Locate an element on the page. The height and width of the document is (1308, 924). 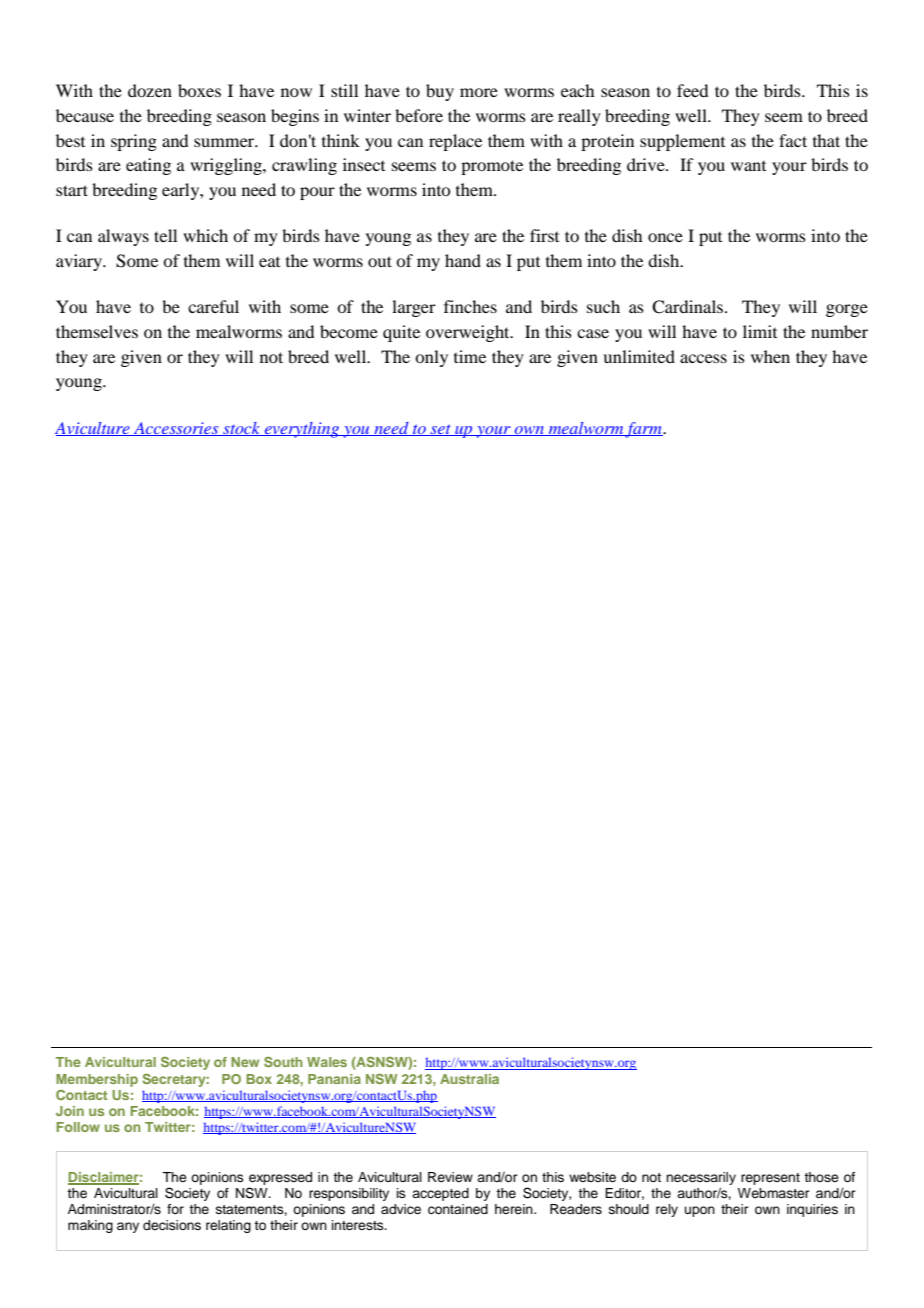
New is located at coordinates (245, 1062).
